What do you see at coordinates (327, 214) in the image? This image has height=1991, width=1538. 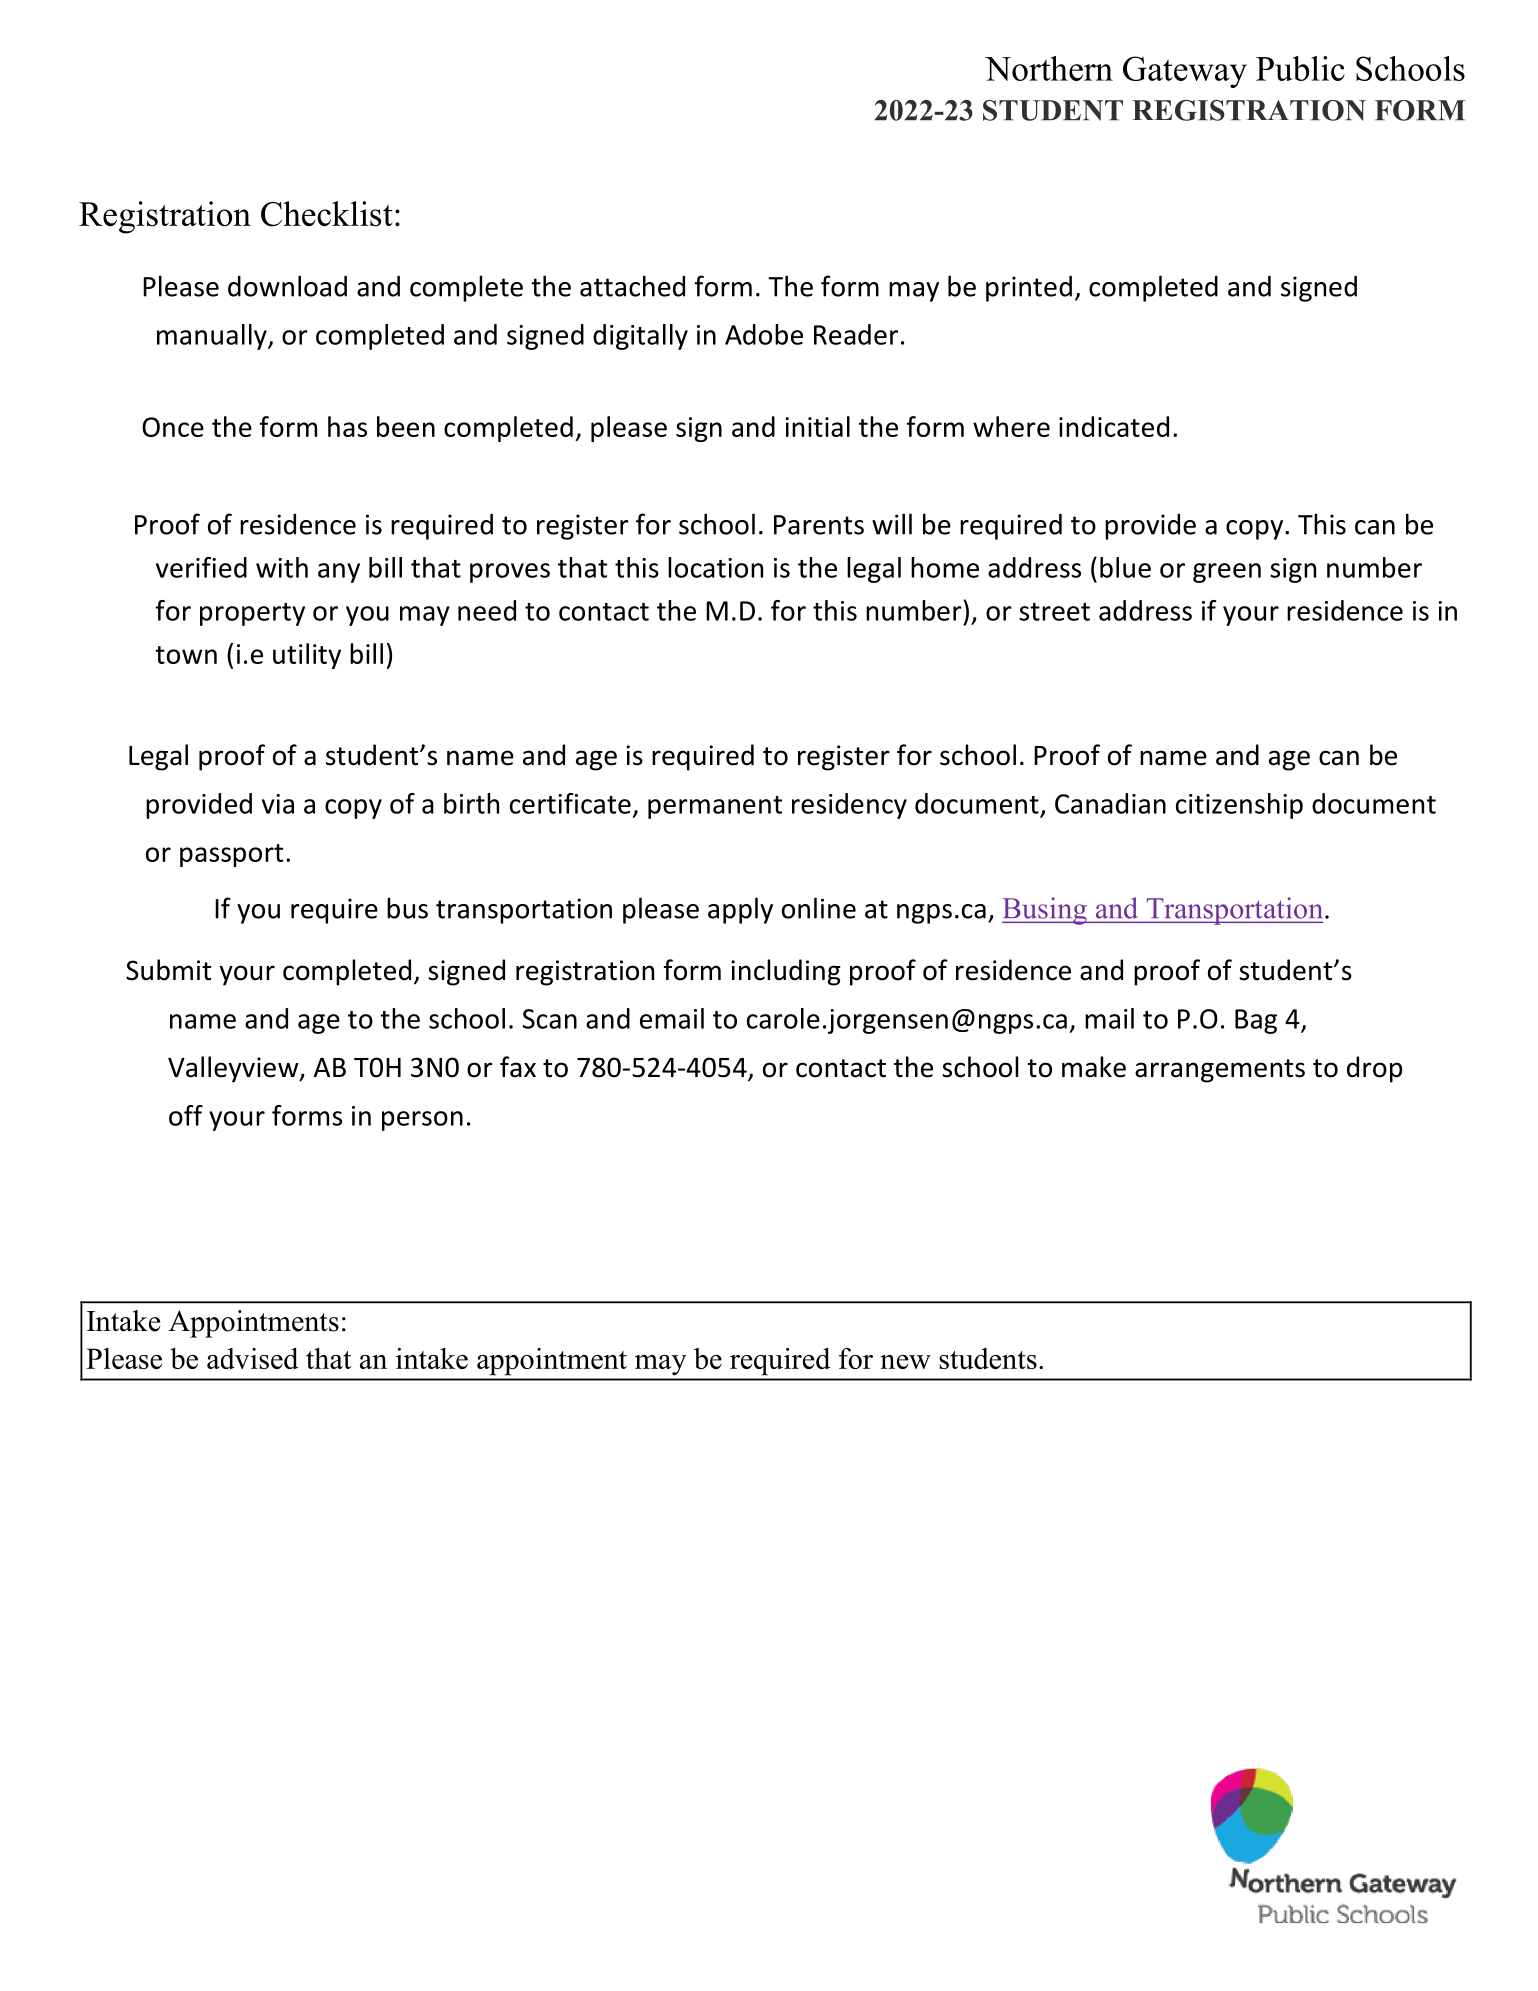 I see `Checklist` at bounding box center [327, 214].
